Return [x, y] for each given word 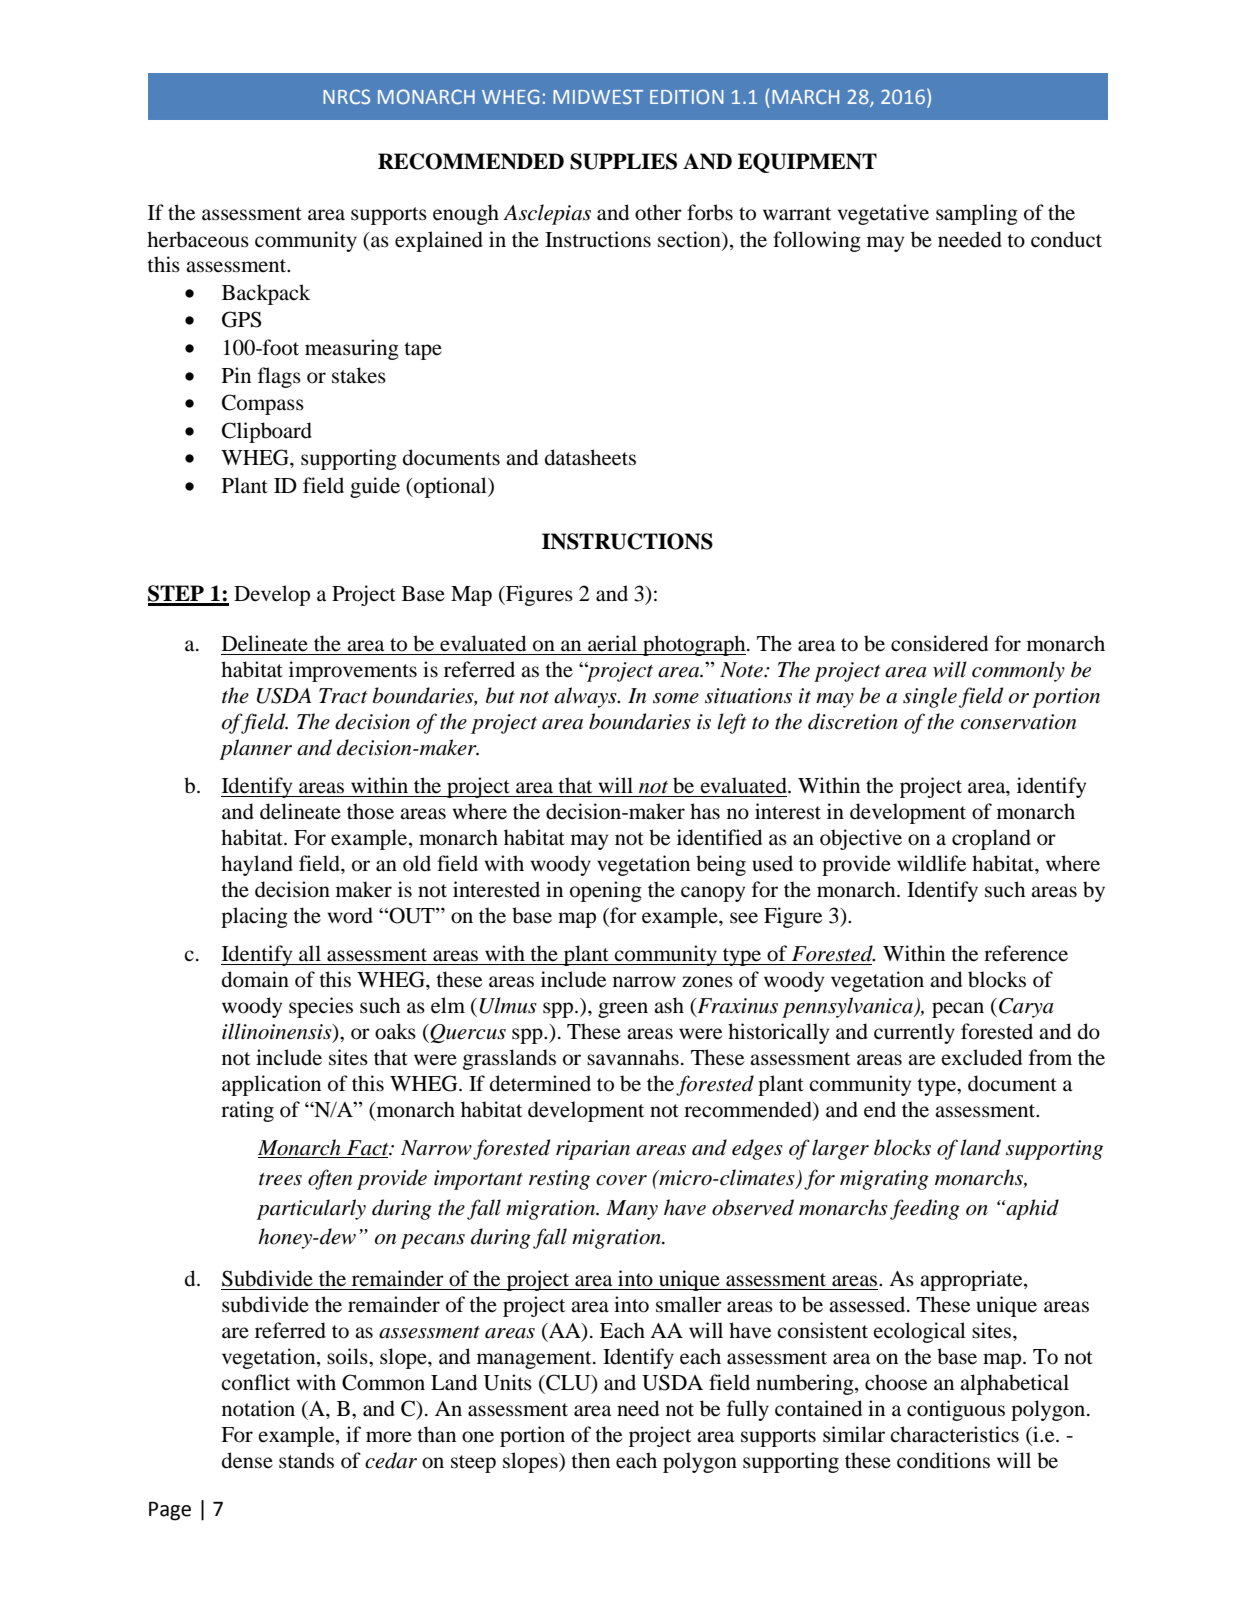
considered [939, 643]
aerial [612, 643]
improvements [353, 671]
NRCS [346, 96]
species [321, 1007]
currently [914, 1033]
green [623, 1010]
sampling [977, 214]
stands [306, 1460]
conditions [943, 1460]
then [590, 1460]
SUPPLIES [623, 161]
